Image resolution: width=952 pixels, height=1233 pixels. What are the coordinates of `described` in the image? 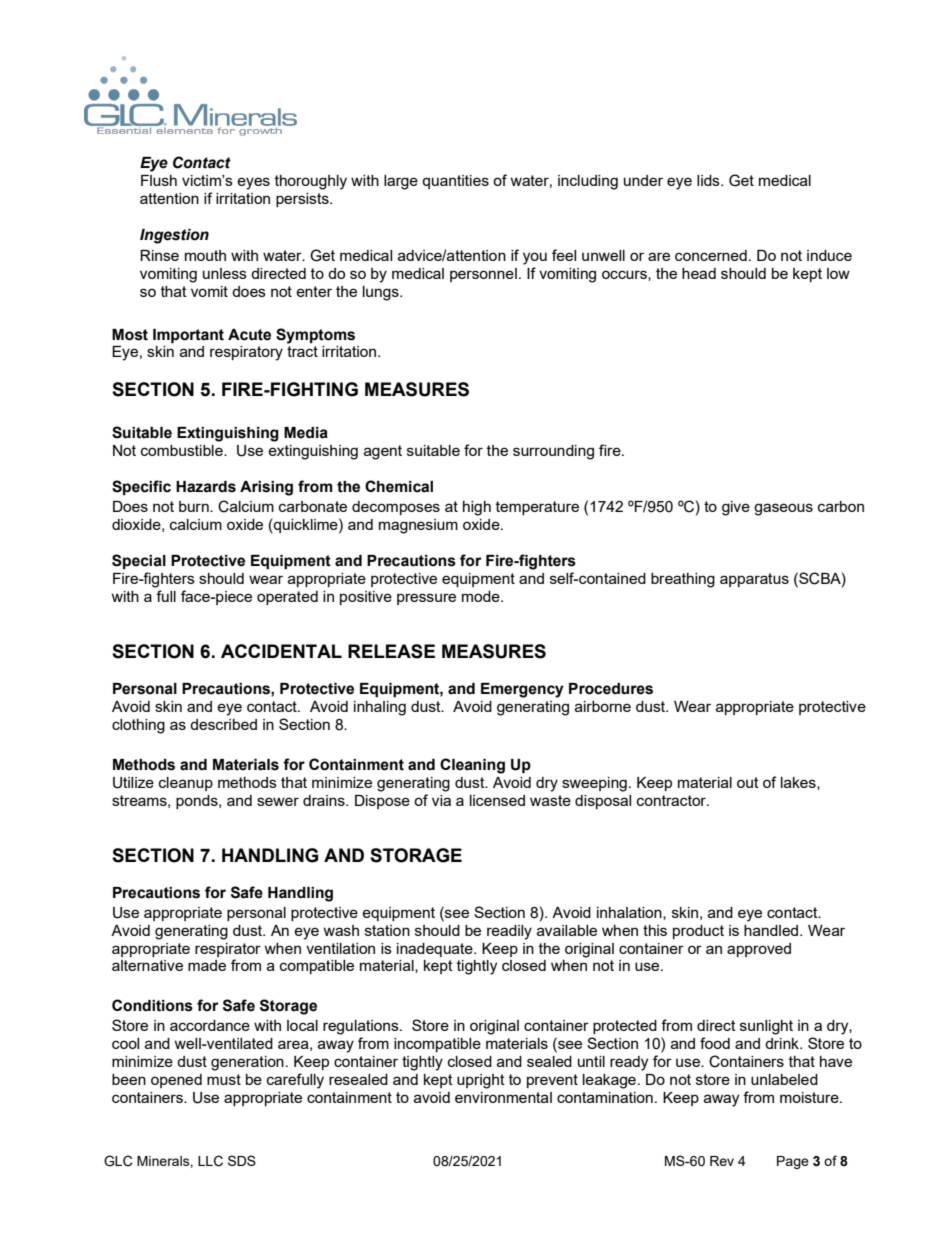 It's located at (223, 724).
